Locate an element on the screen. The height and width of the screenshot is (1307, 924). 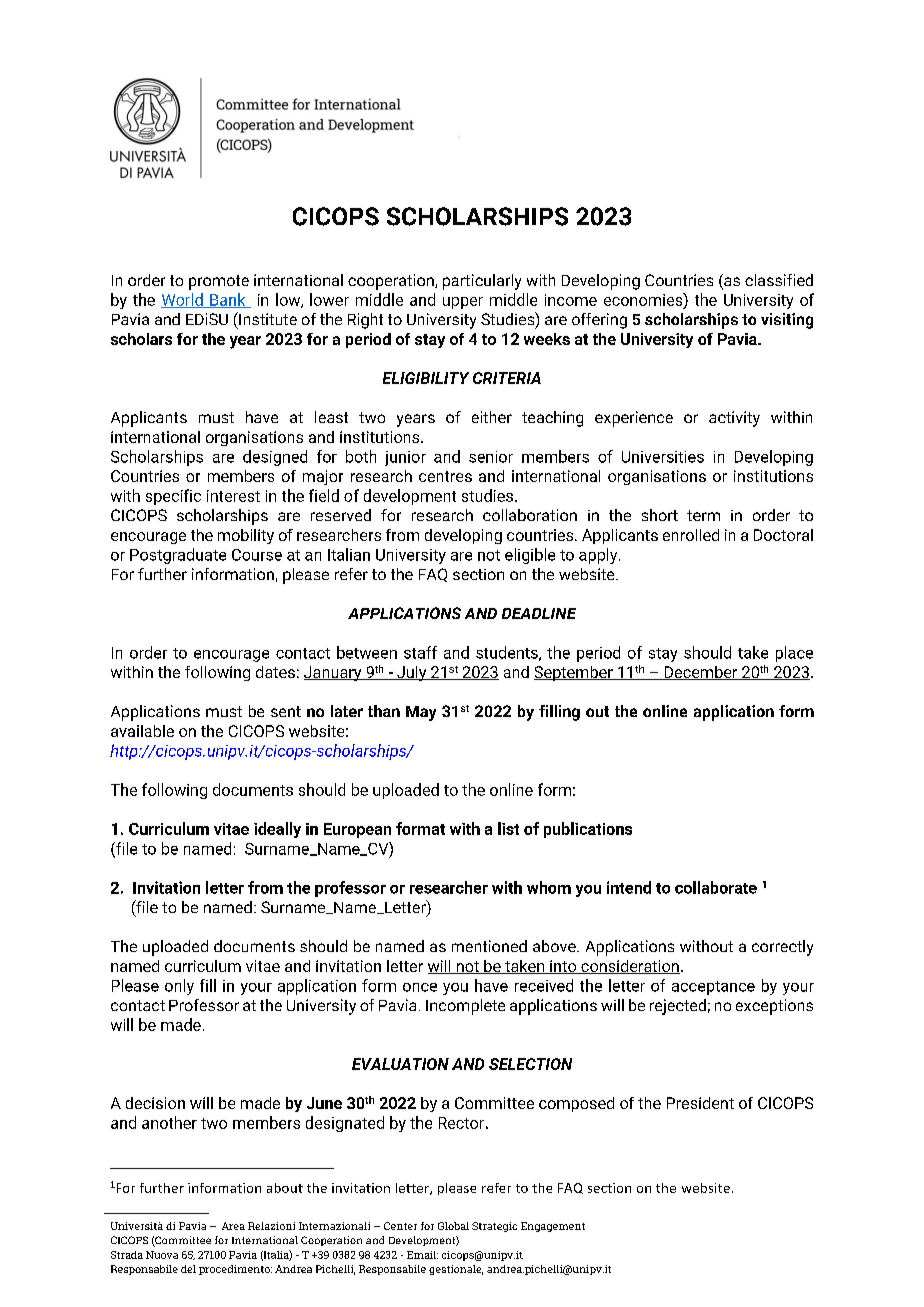
upper is located at coordinates (463, 303).
